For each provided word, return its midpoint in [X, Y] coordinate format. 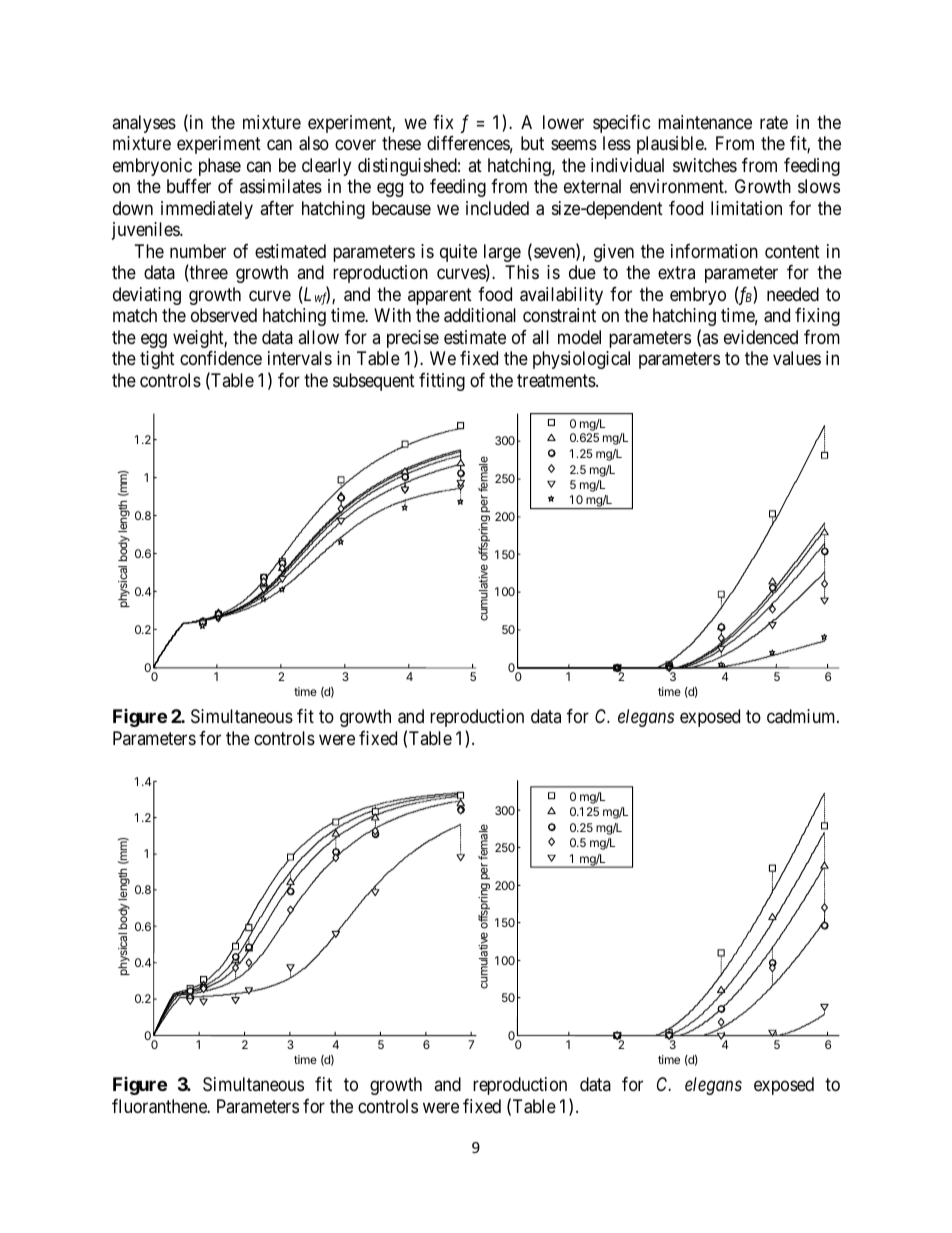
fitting [442, 382]
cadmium [802, 716]
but [532, 143]
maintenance [705, 122]
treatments [557, 381]
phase [220, 167]
